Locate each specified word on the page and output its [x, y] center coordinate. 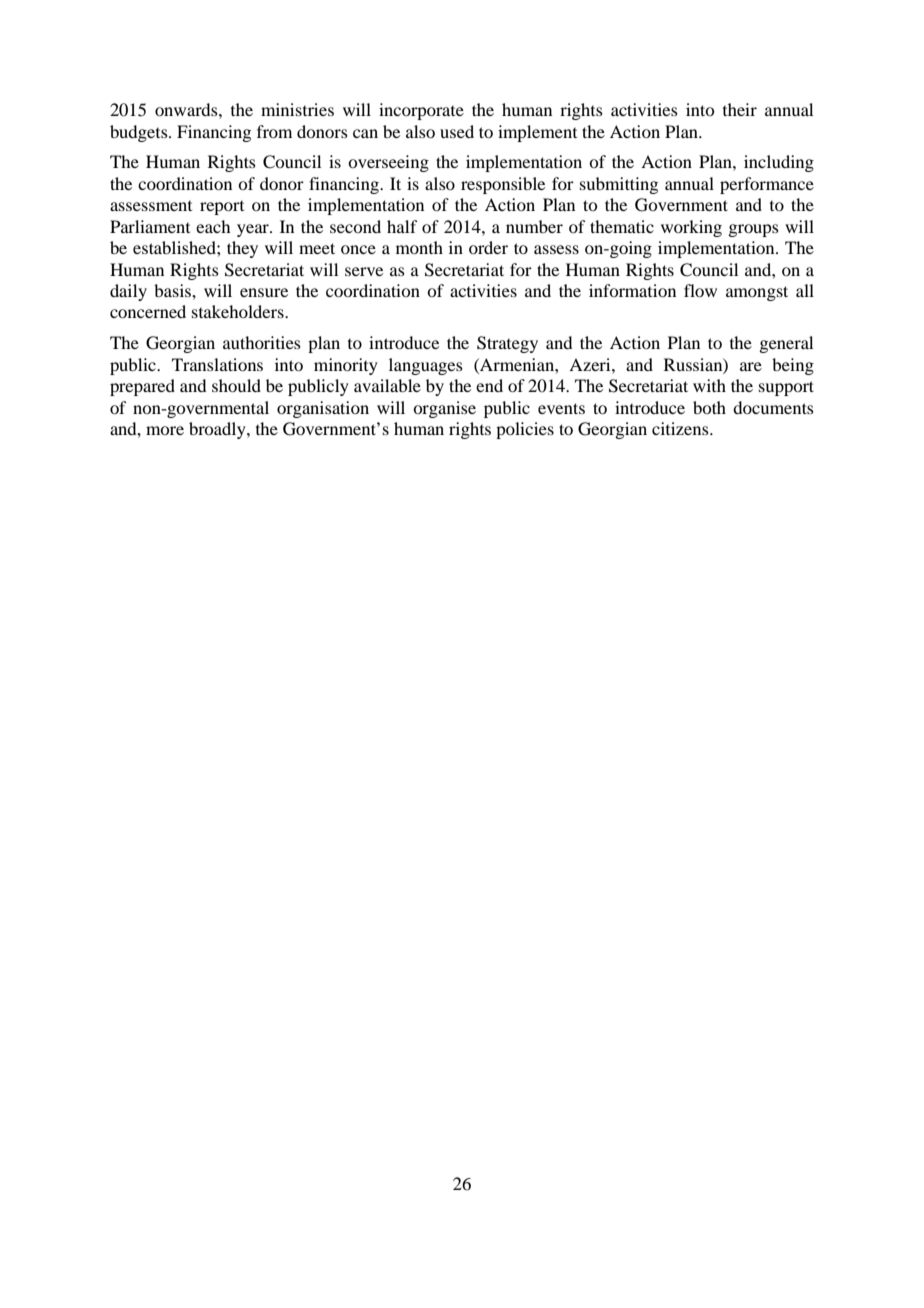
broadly [218, 430]
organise [444, 409]
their [740, 109]
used [457, 131]
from [274, 131]
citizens [681, 428]
